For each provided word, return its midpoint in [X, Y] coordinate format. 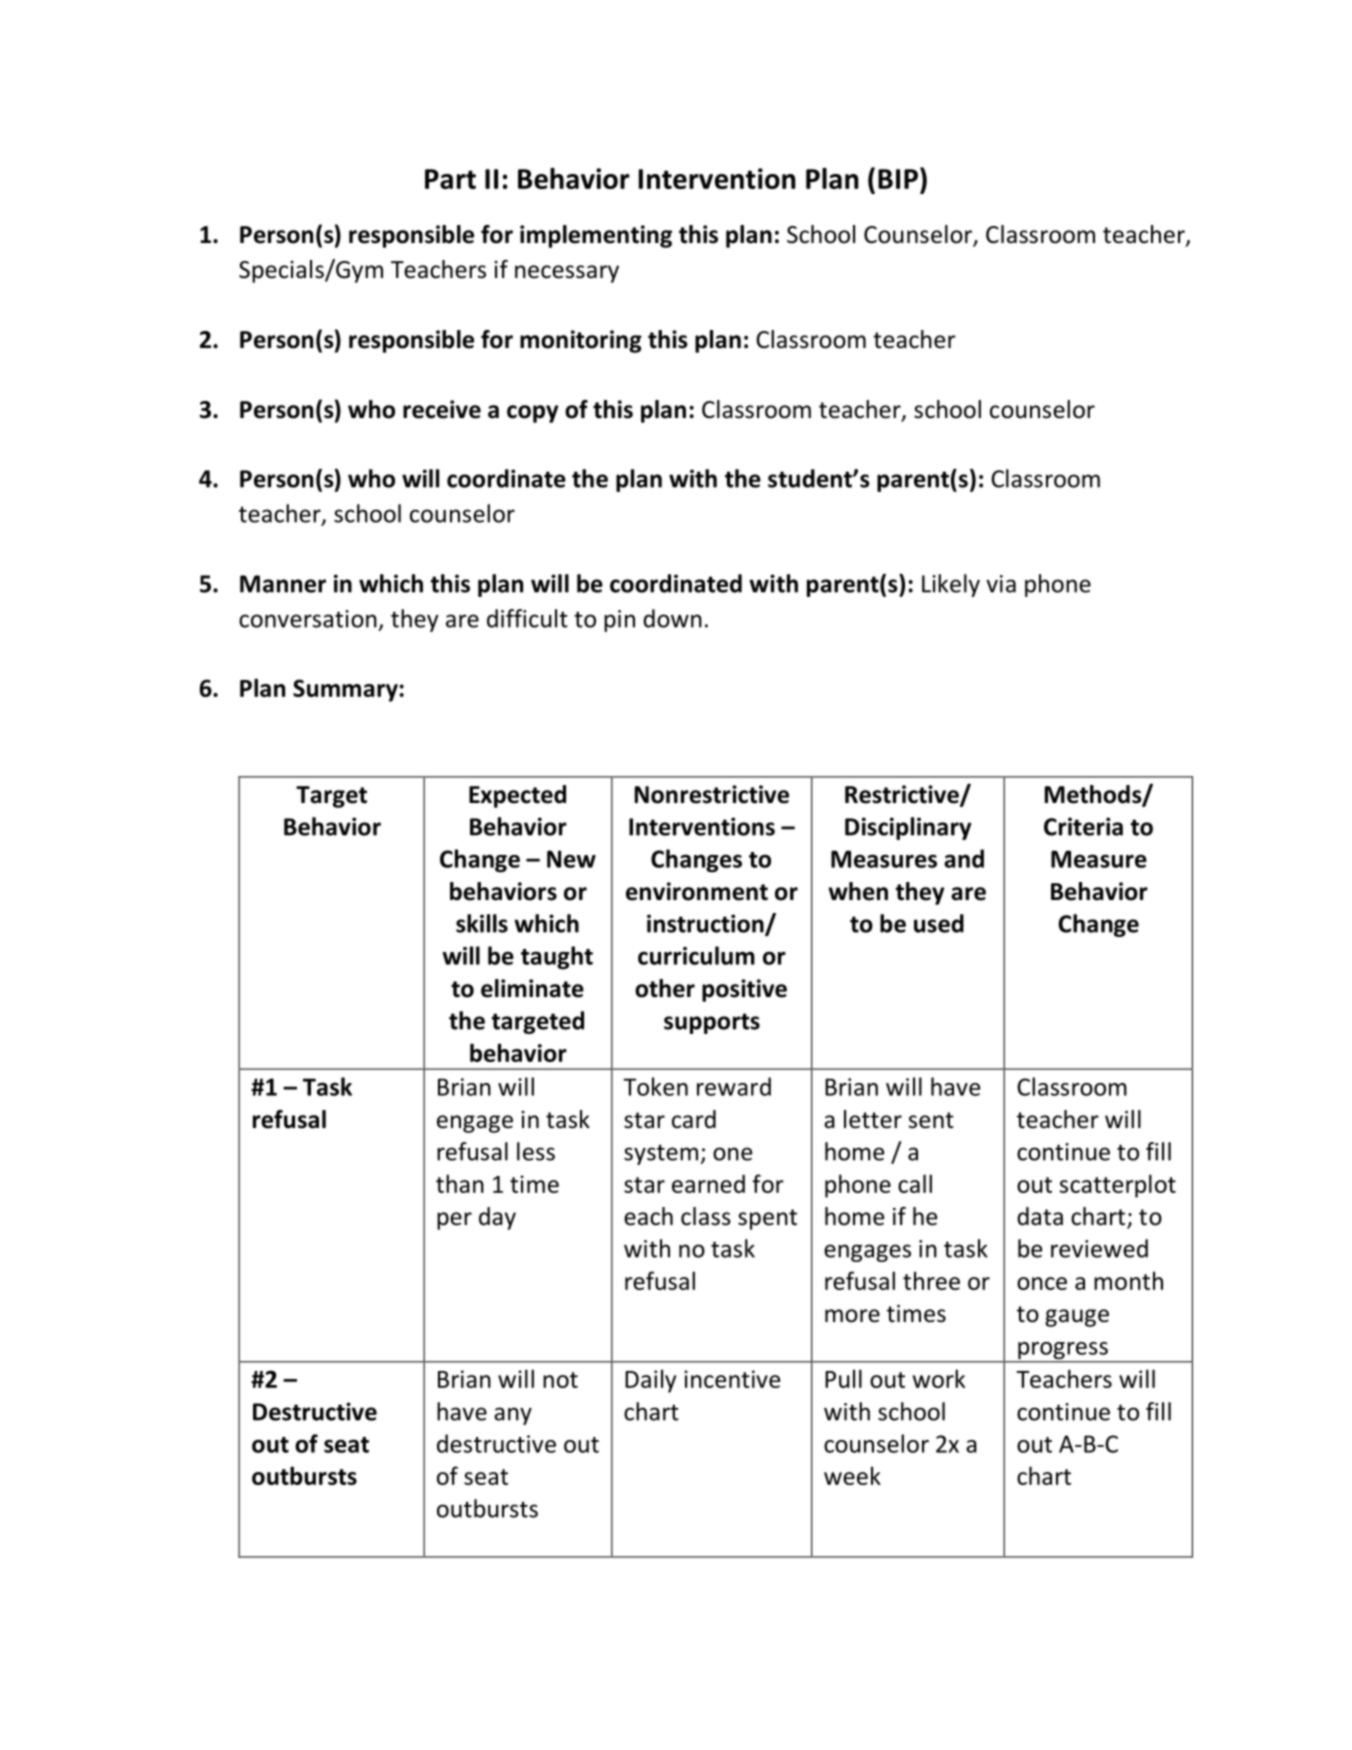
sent [931, 1120]
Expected [517, 796]
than [460, 1183]
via [1001, 584]
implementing [596, 236]
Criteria [1083, 826]
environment [697, 891]
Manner [283, 584]
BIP [898, 179]
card [694, 1119]
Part [450, 179]
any [513, 1416]
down [672, 618]
